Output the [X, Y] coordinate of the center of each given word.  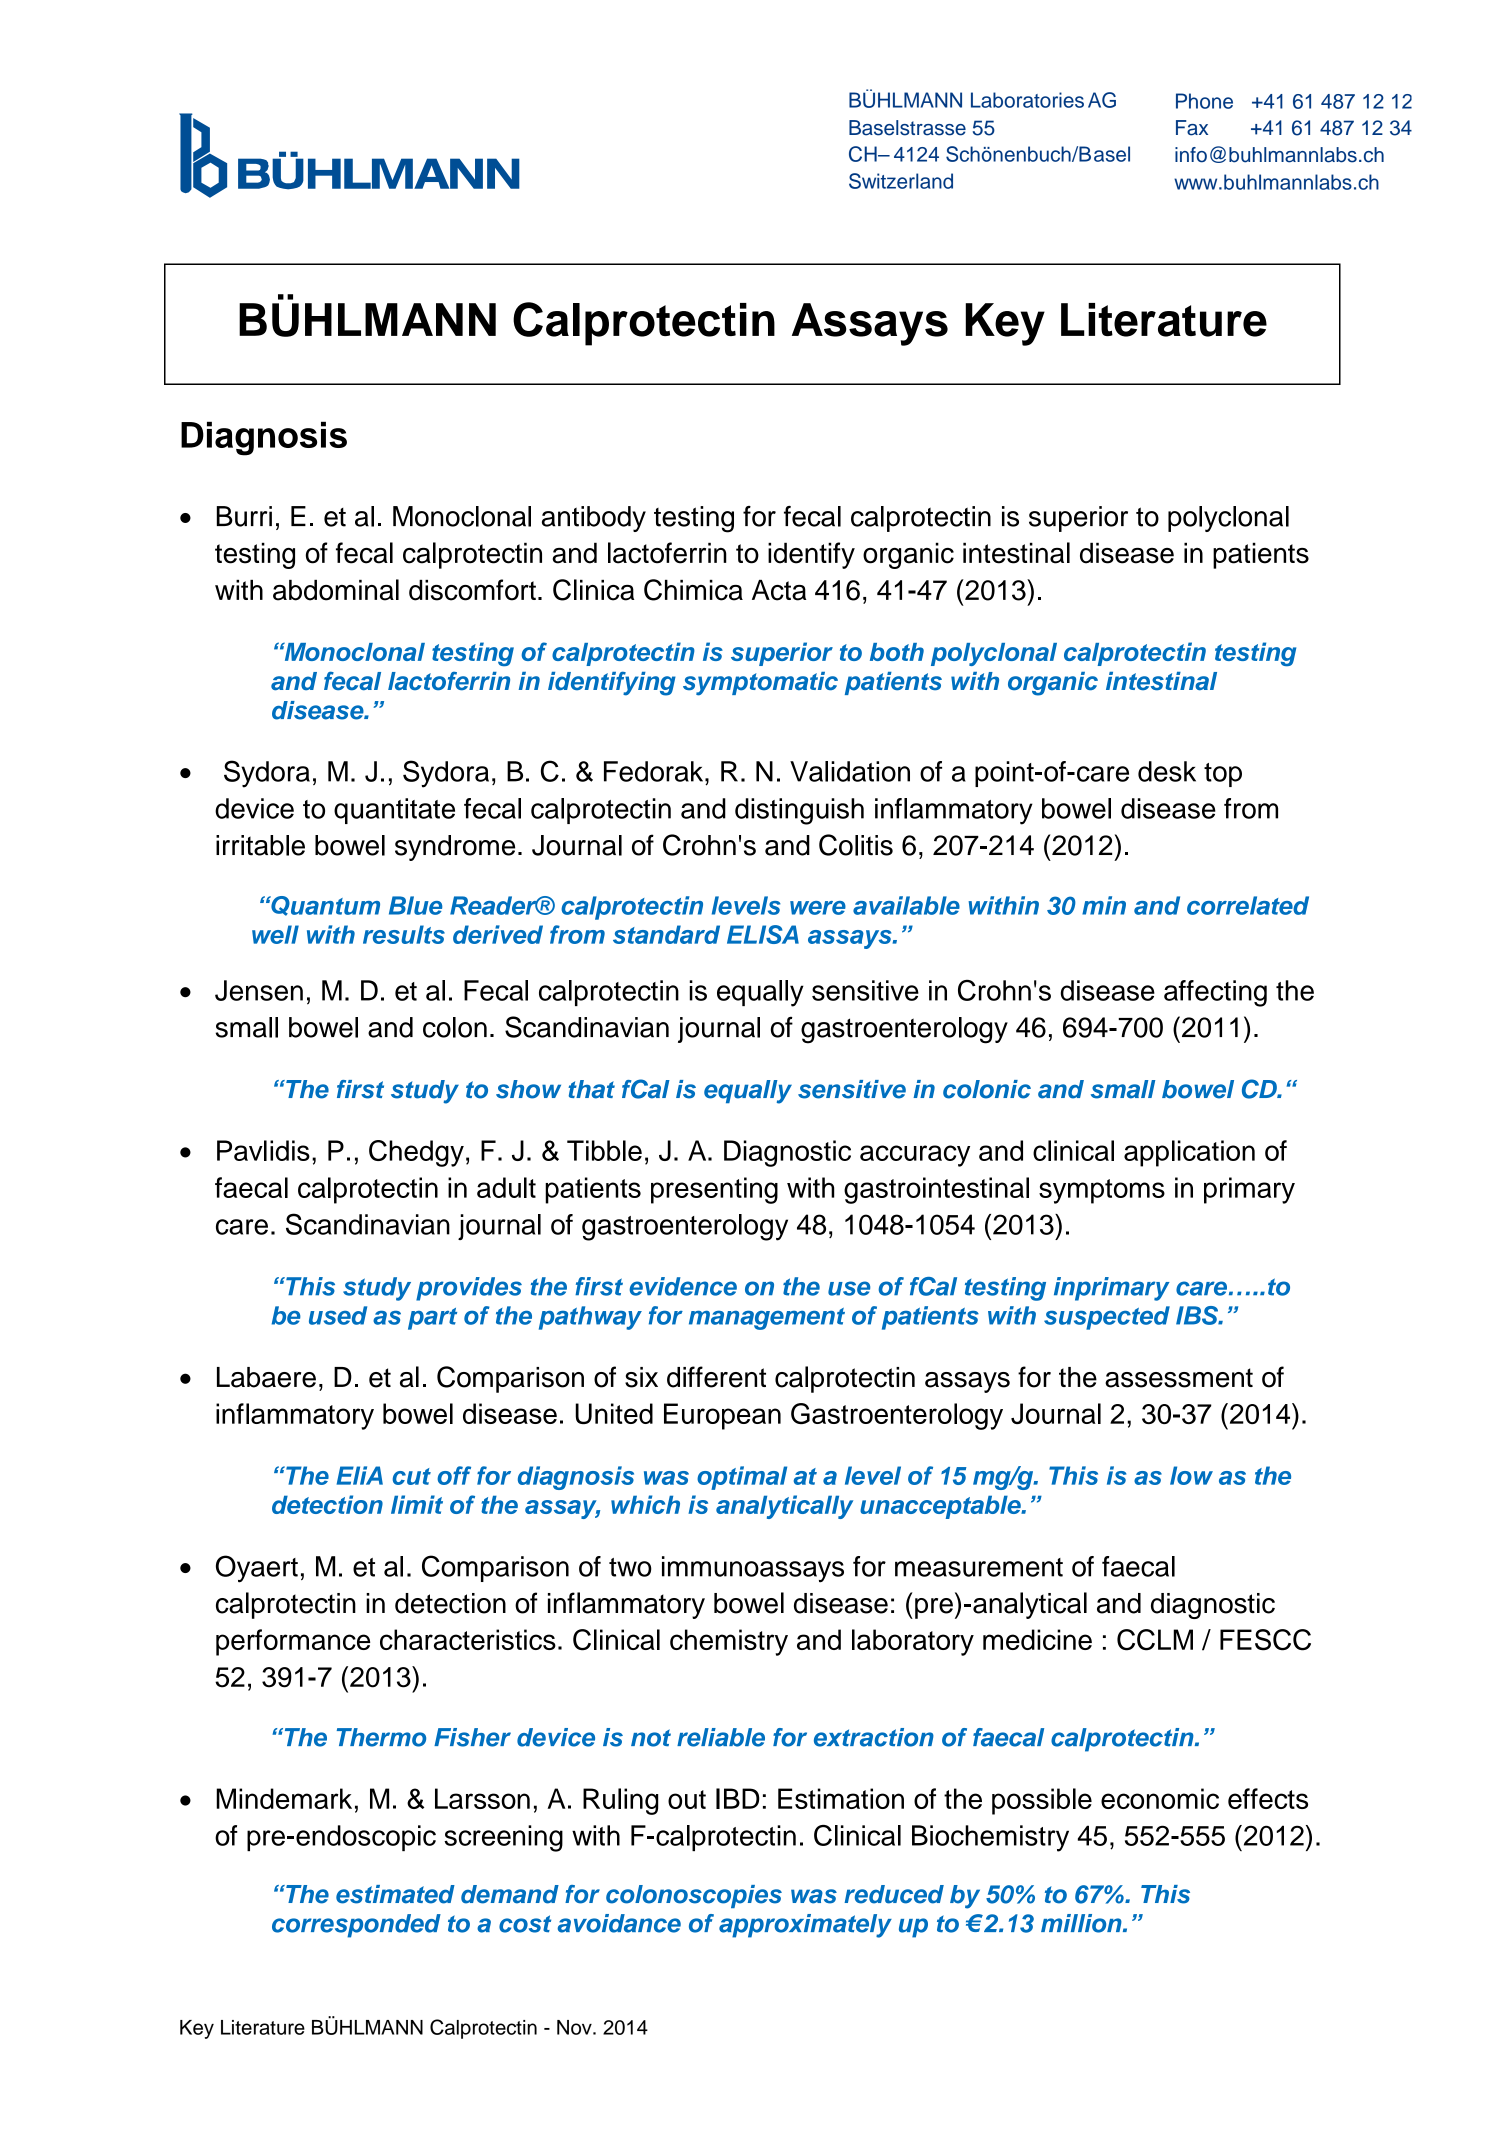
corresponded [356, 1926]
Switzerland [901, 181]
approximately [805, 1926]
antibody [594, 519]
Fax [1192, 128]
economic [1160, 1798]
